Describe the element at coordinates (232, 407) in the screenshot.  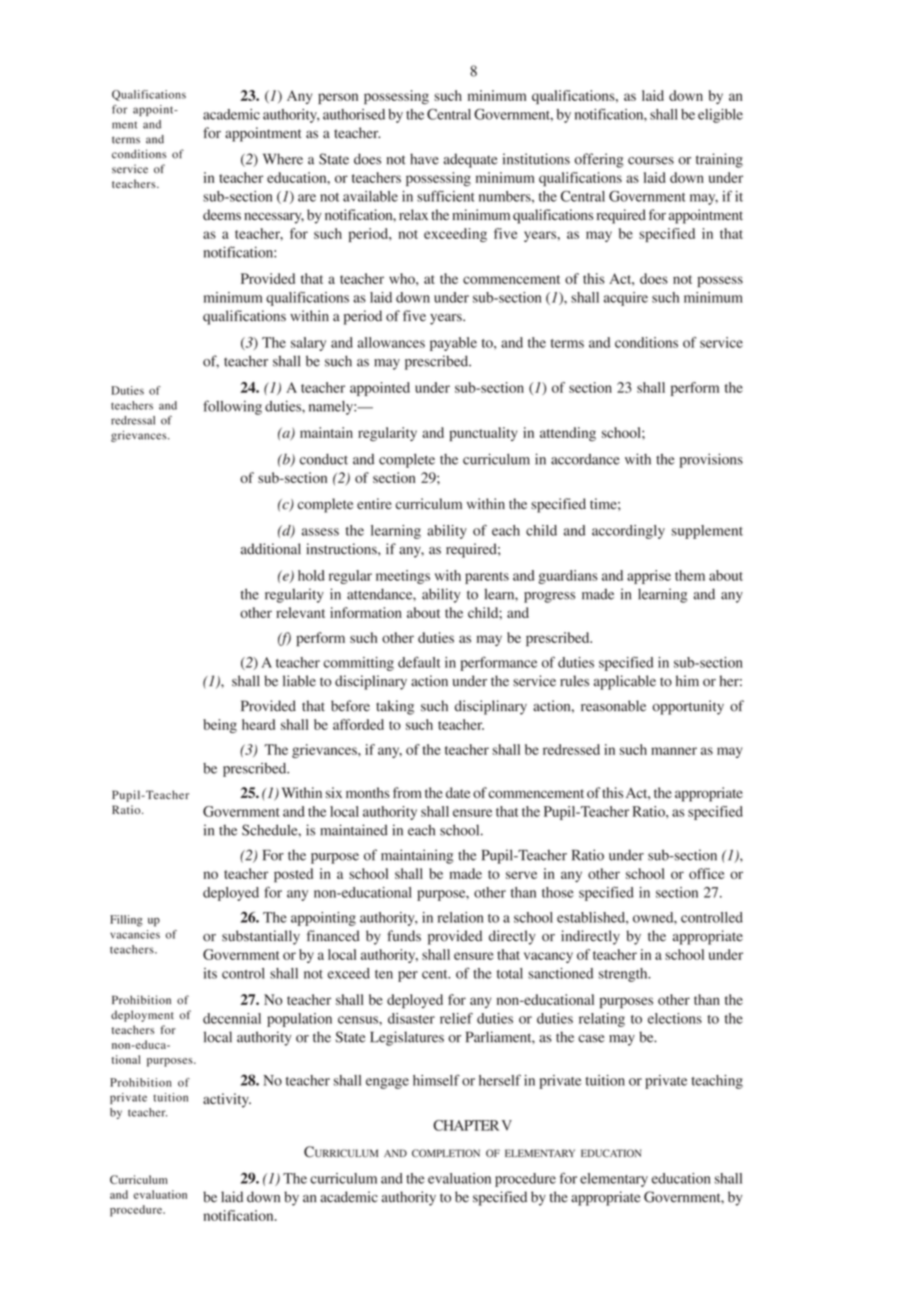
I see `following` at that location.
